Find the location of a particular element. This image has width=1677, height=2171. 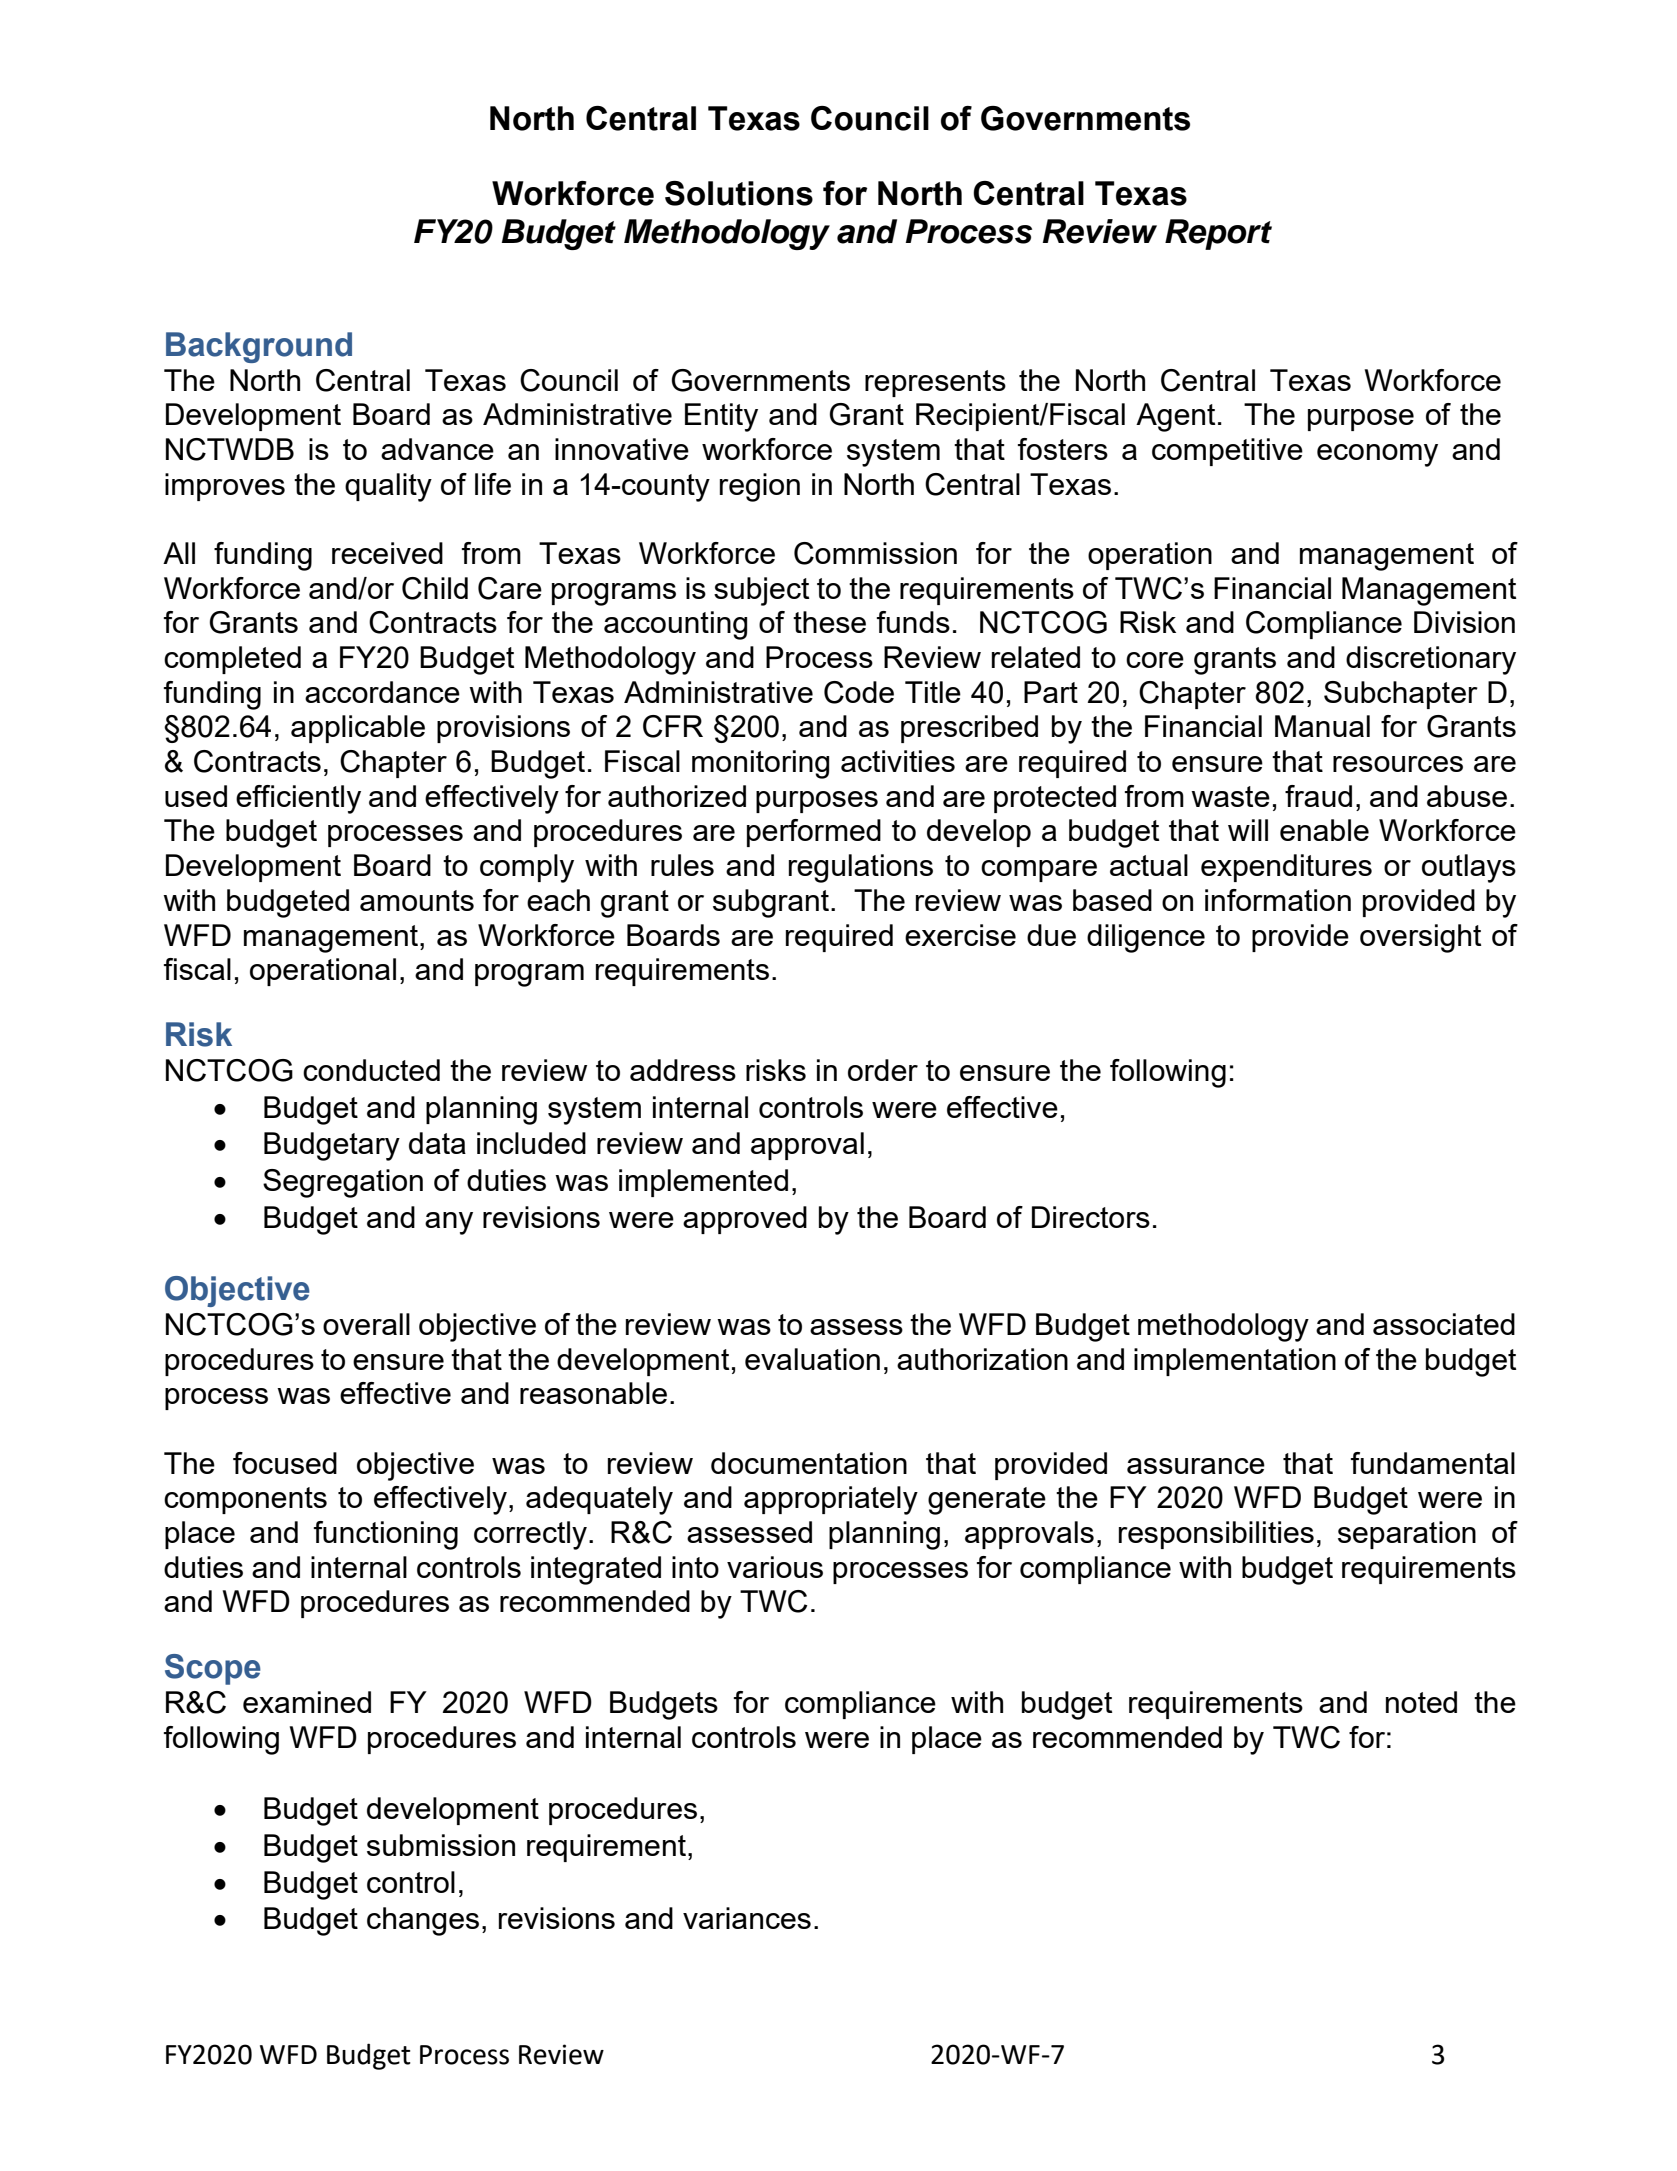

order is located at coordinates (883, 1070).
